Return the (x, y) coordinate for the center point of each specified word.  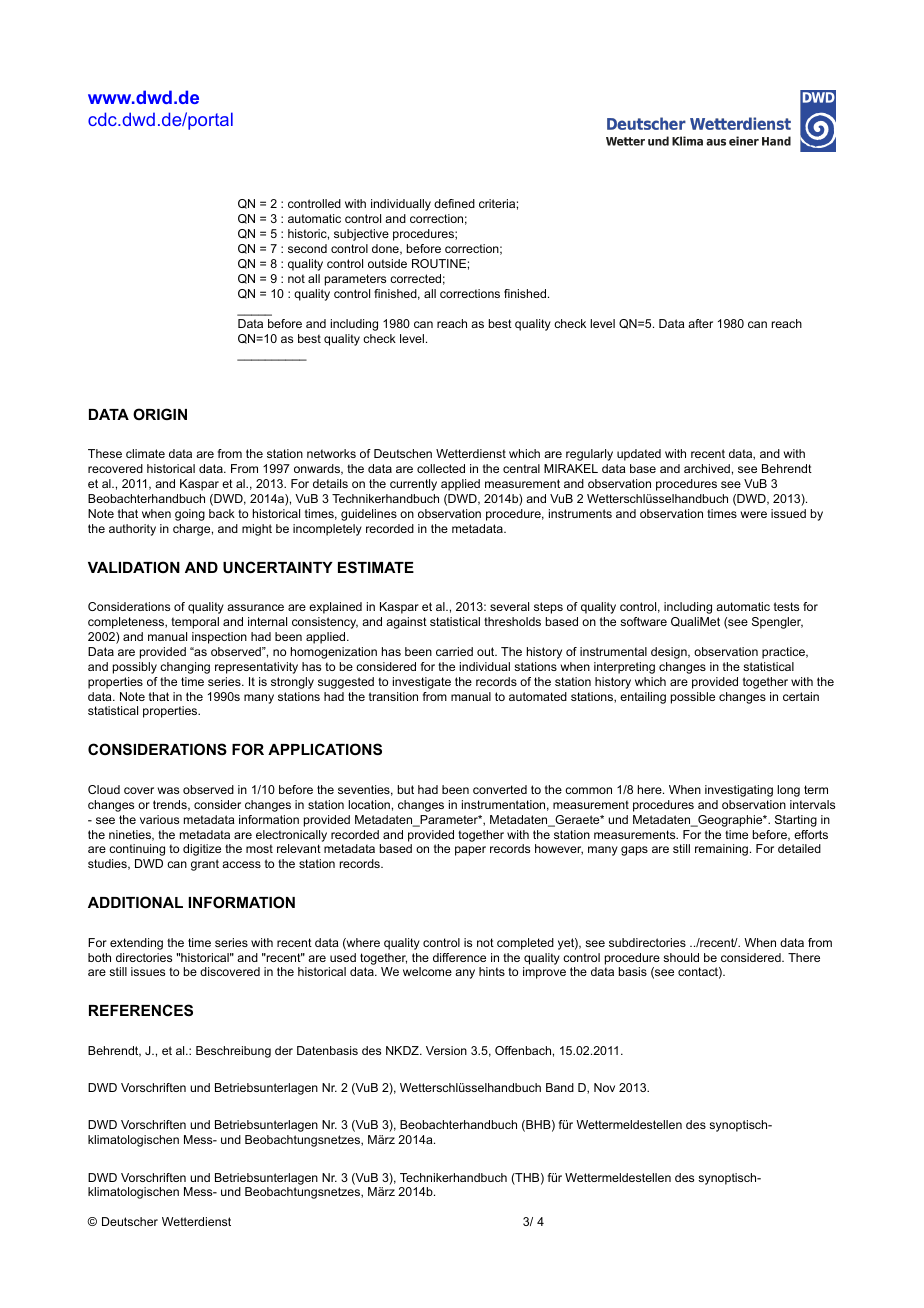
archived (707, 468)
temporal (195, 623)
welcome (427, 971)
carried (454, 651)
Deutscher (130, 1221)
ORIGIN (160, 414)
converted (500, 789)
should (681, 957)
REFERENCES (141, 1010)
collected (441, 468)
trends (171, 805)
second (307, 248)
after (700, 323)
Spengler (777, 623)
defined (454, 203)
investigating (739, 791)
